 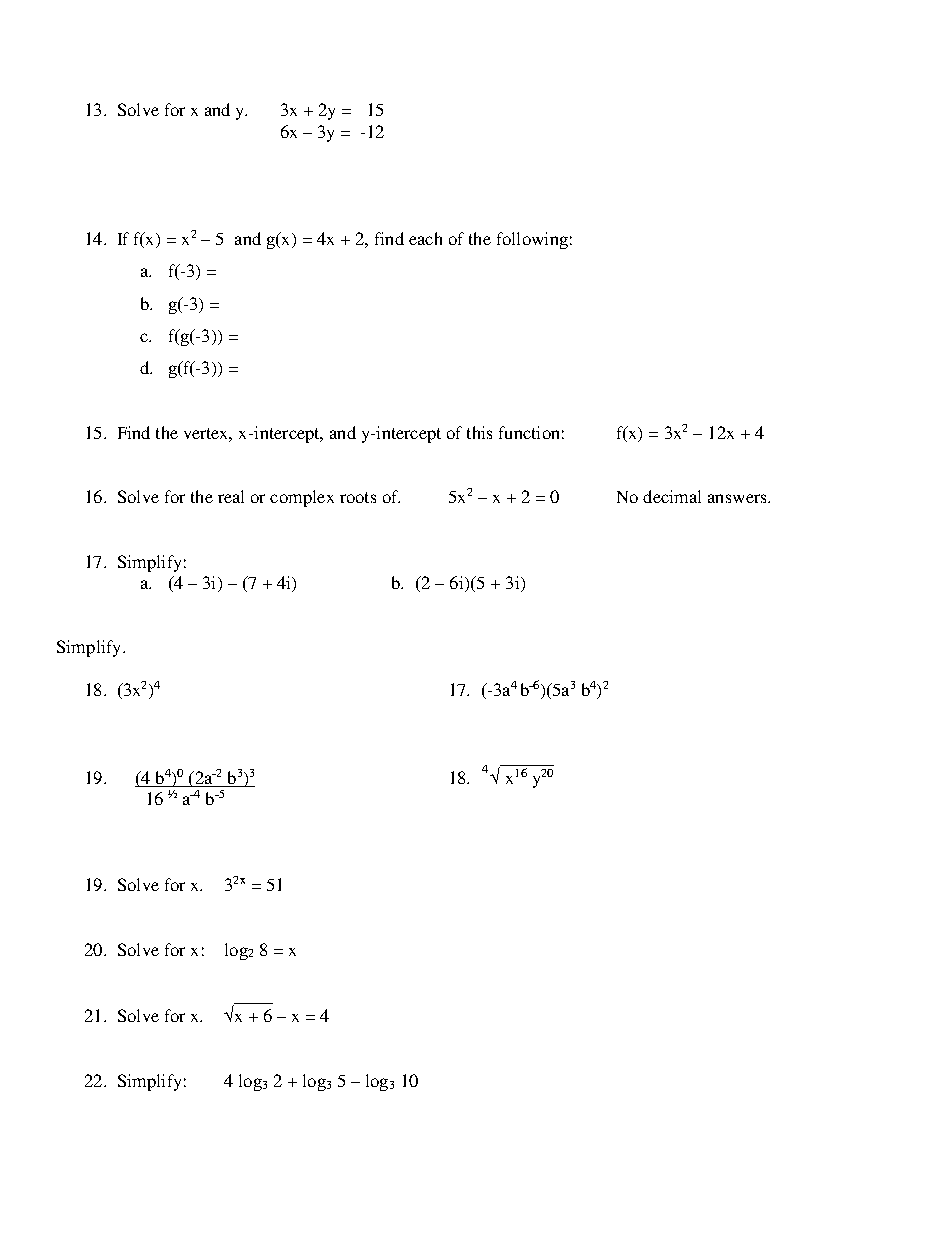 I want to click on complex, so click(x=302, y=498).
